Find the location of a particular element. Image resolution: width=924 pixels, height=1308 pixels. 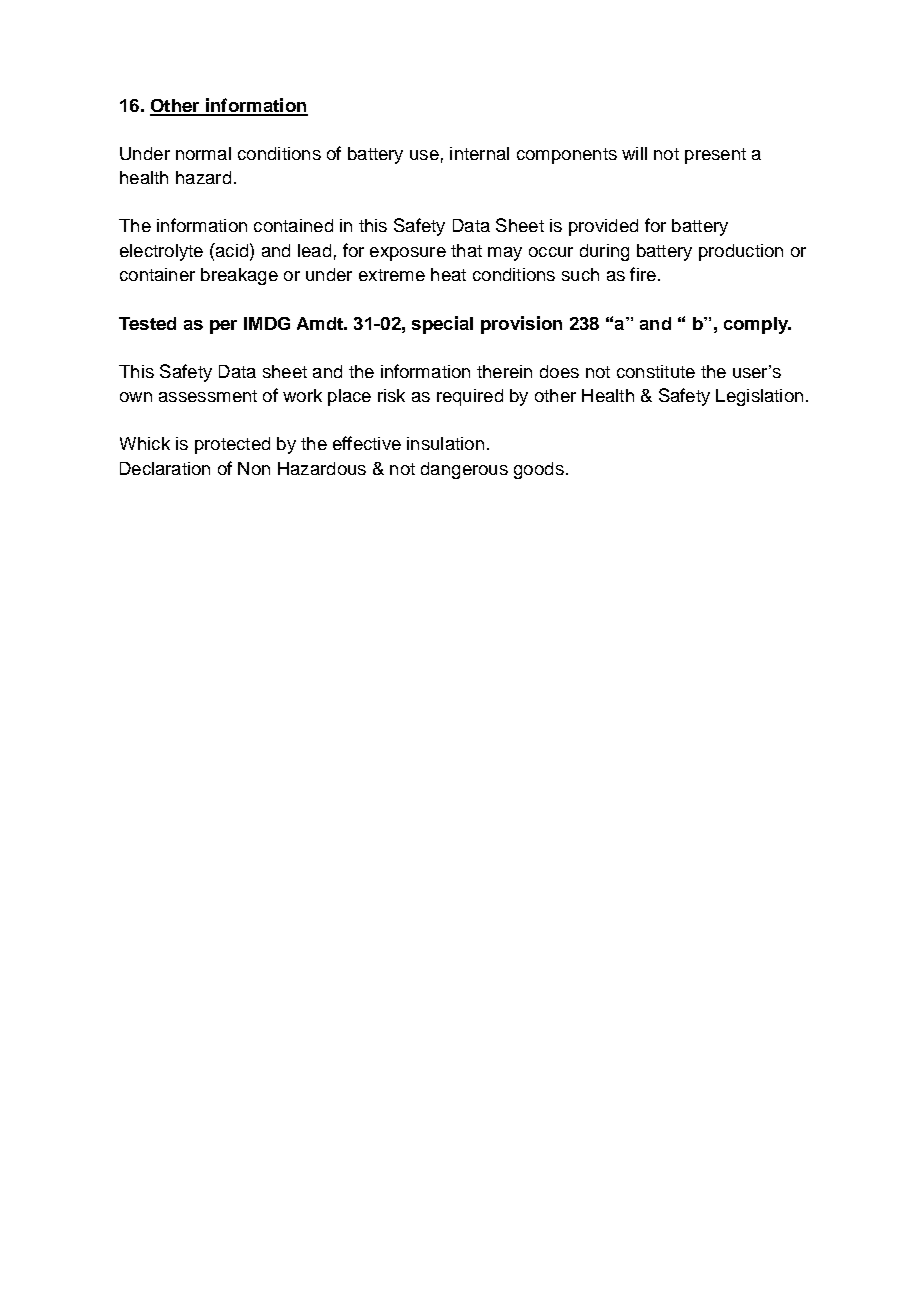

per is located at coordinates (223, 327).
